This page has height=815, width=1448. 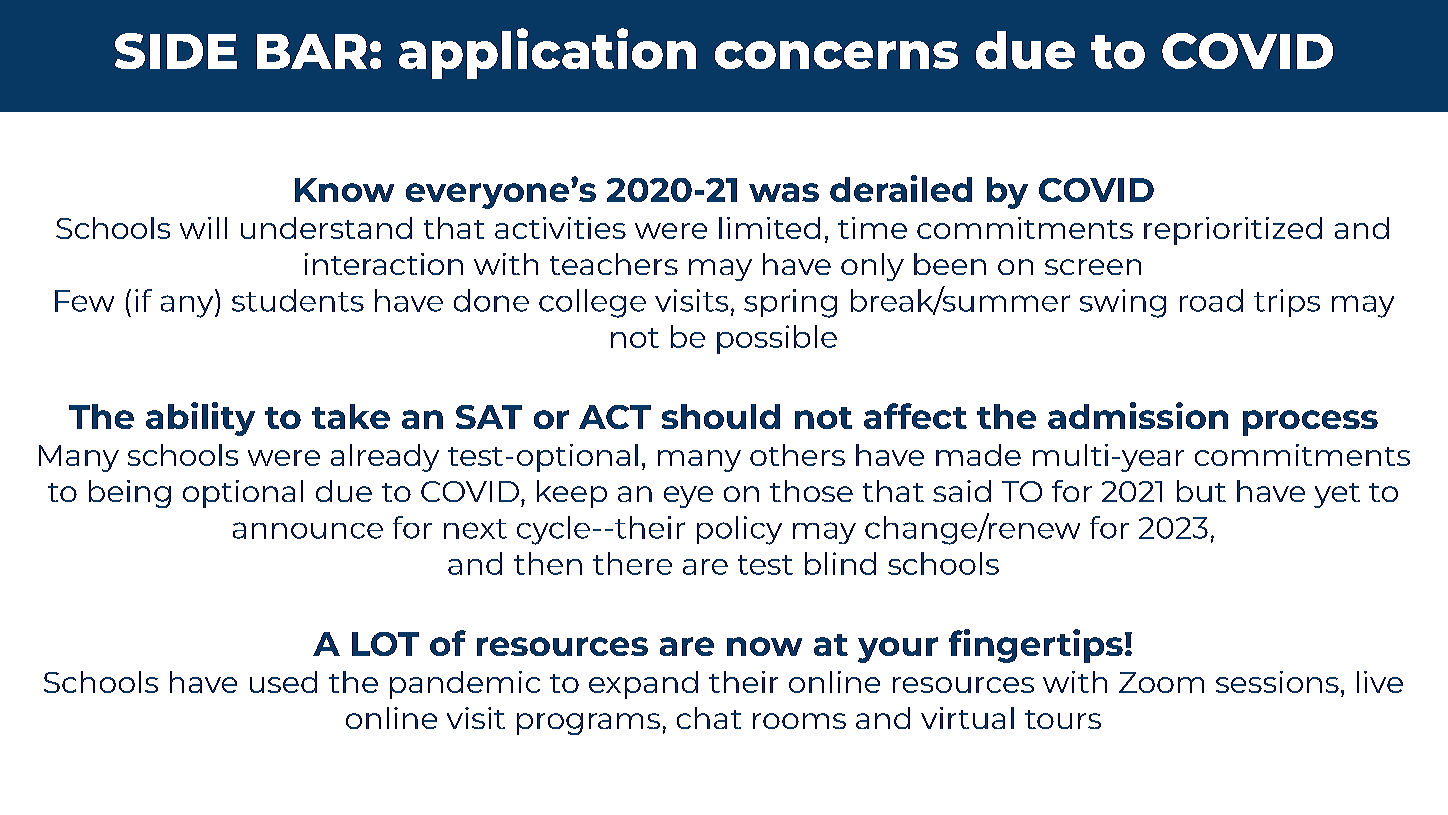 I want to click on SIDE, so click(x=176, y=51).
